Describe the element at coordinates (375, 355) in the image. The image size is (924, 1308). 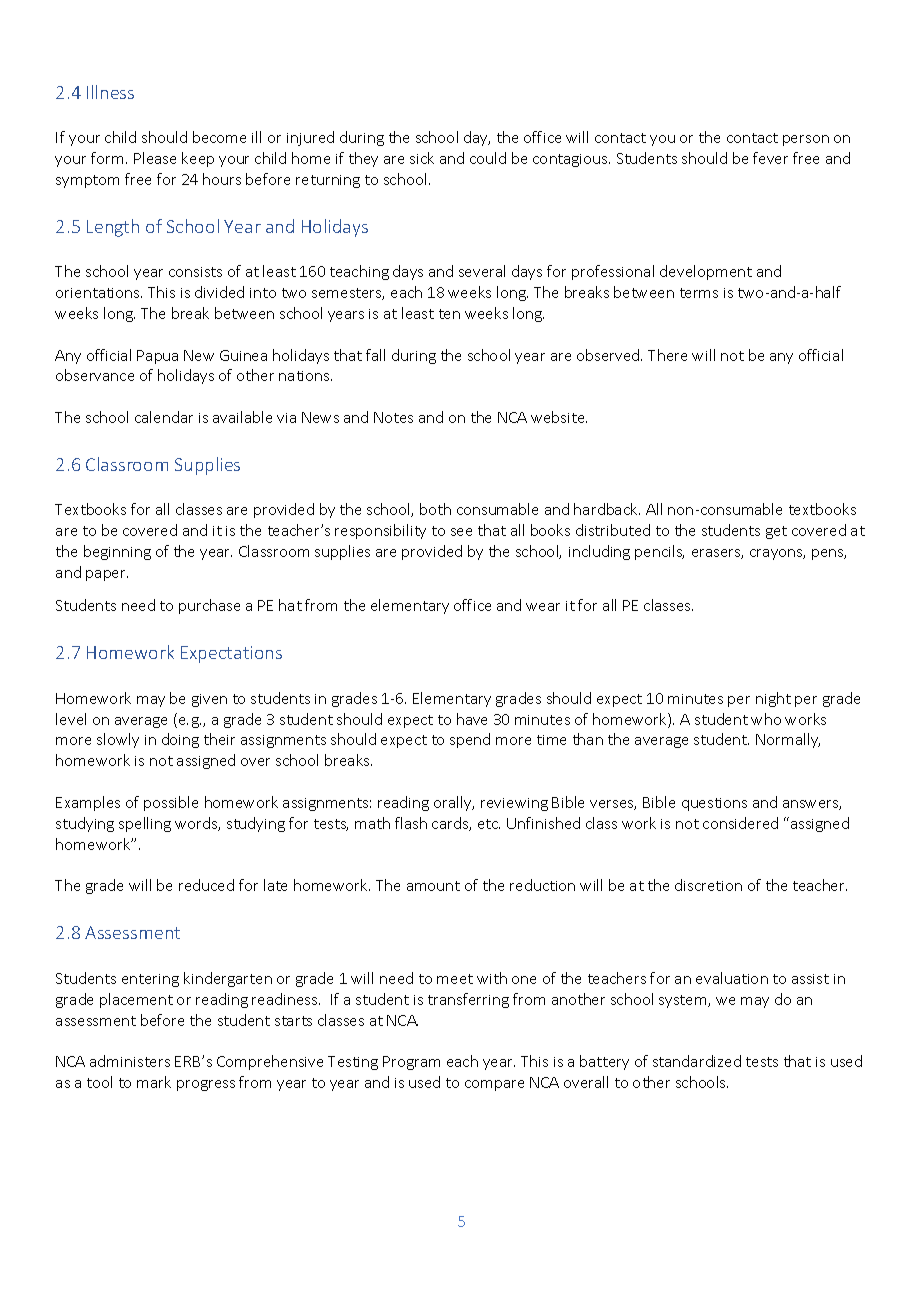
I see `fall` at that location.
